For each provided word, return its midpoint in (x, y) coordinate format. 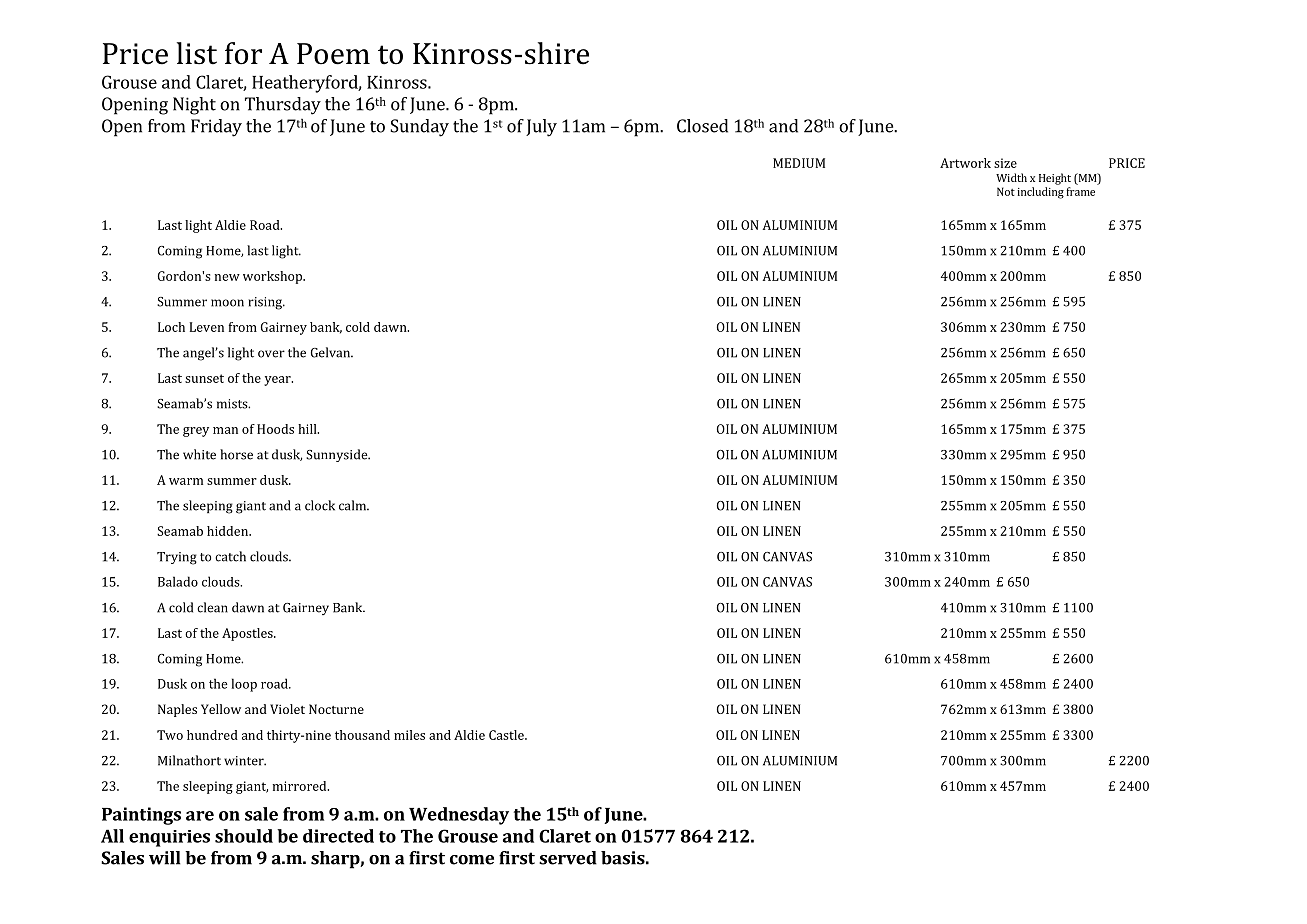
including (1040, 193)
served (568, 858)
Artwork (965, 163)
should (244, 836)
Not (1006, 191)
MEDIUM (799, 163)
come (472, 860)
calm (354, 505)
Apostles (248, 634)
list (197, 53)
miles (409, 735)
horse (236, 454)
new (227, 277)
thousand (362, 735)
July (541, 128)
